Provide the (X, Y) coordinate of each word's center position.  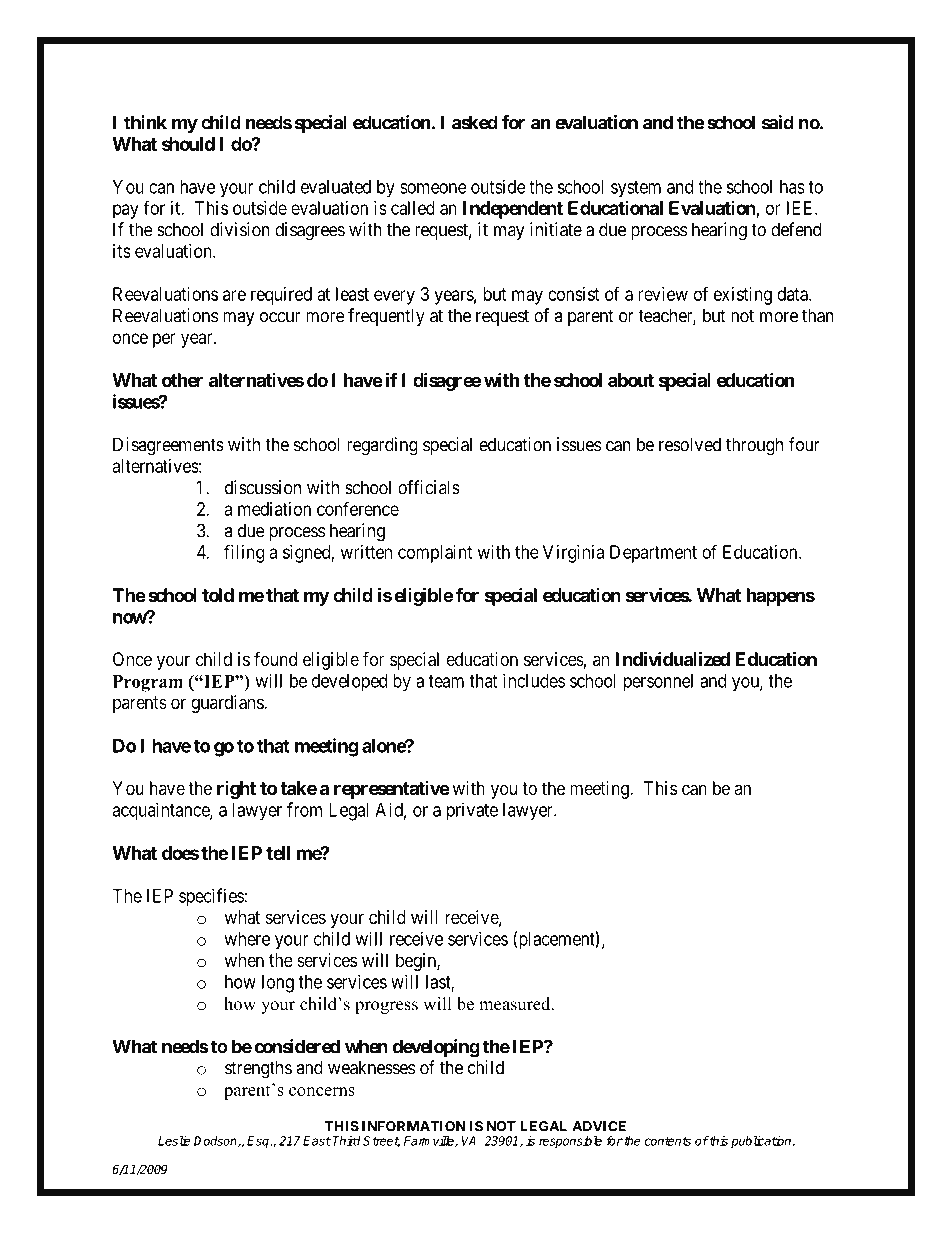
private (472, 811)
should (188, 144)
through (754, 446)
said (778, 122)
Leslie (174, 1141)
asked (475, 122)
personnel (658, 683)
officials (429, 487)
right (236, 790)
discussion (263, 487)
